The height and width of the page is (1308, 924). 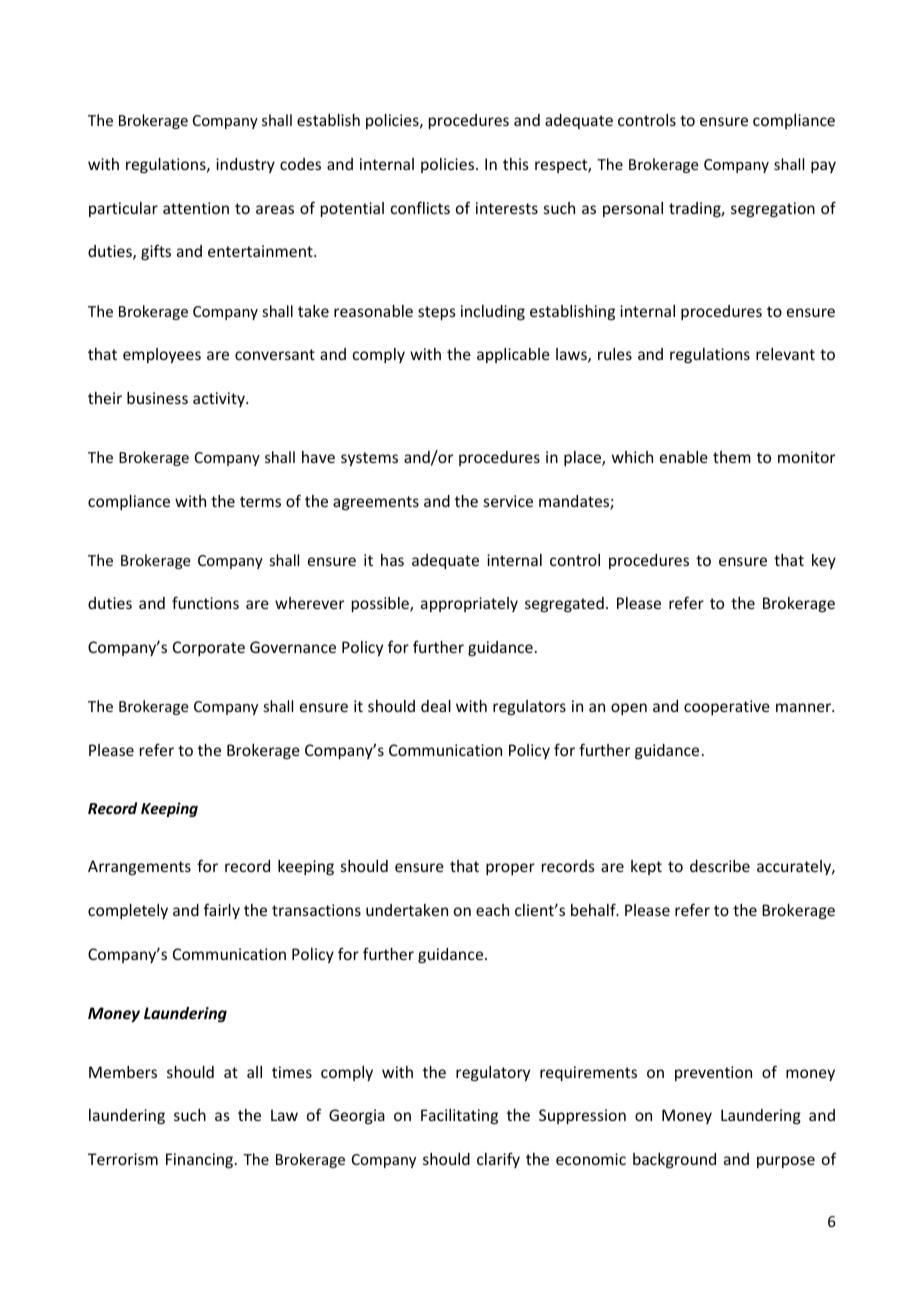 I want to click on them, so click(x=732, y=457).
